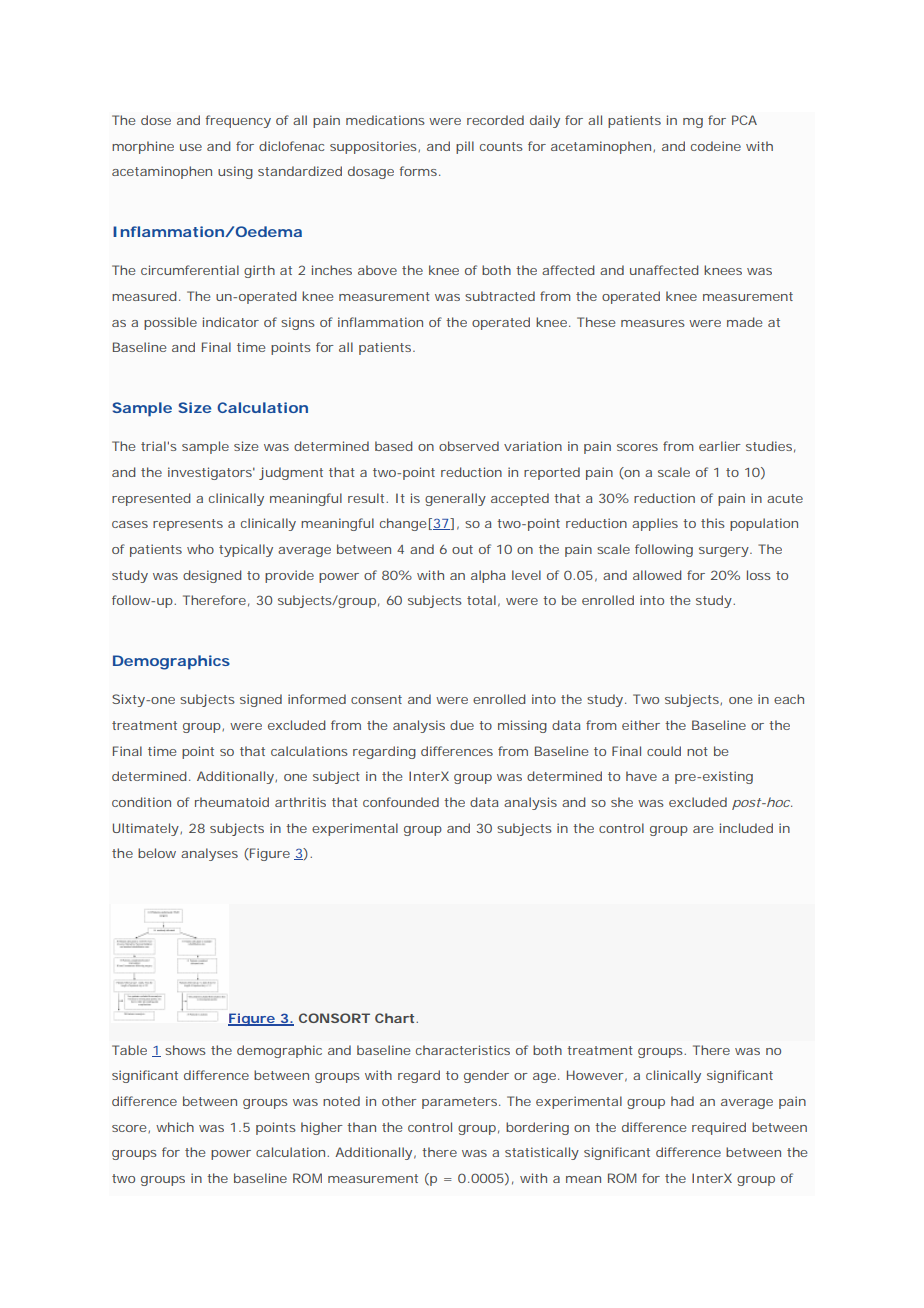 Image resolution: width=924 pixels, height=1308 pixels. I want to click on loss, so click(759, 575).
